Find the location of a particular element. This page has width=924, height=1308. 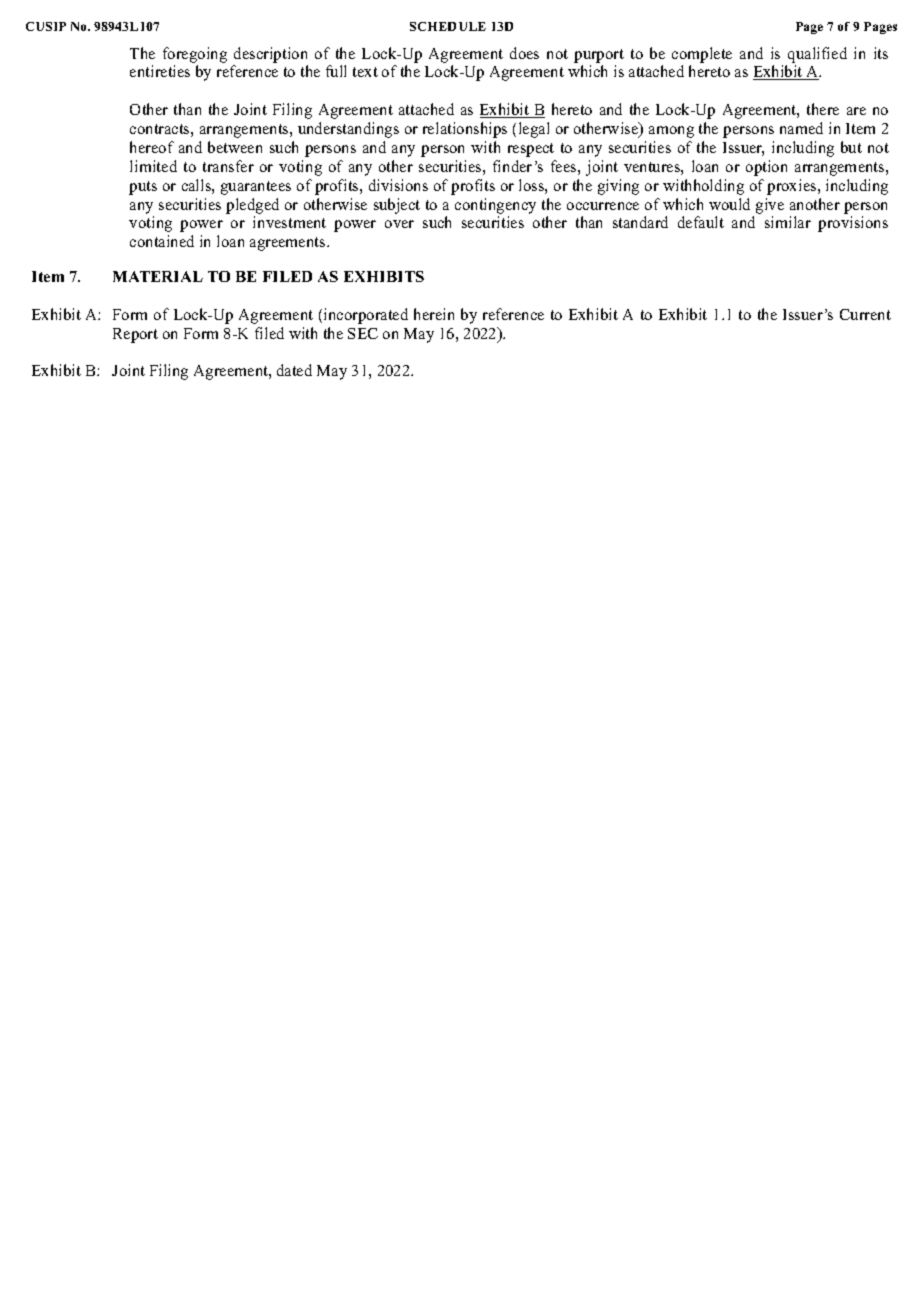

dated is located at coordinates (294, 370).
